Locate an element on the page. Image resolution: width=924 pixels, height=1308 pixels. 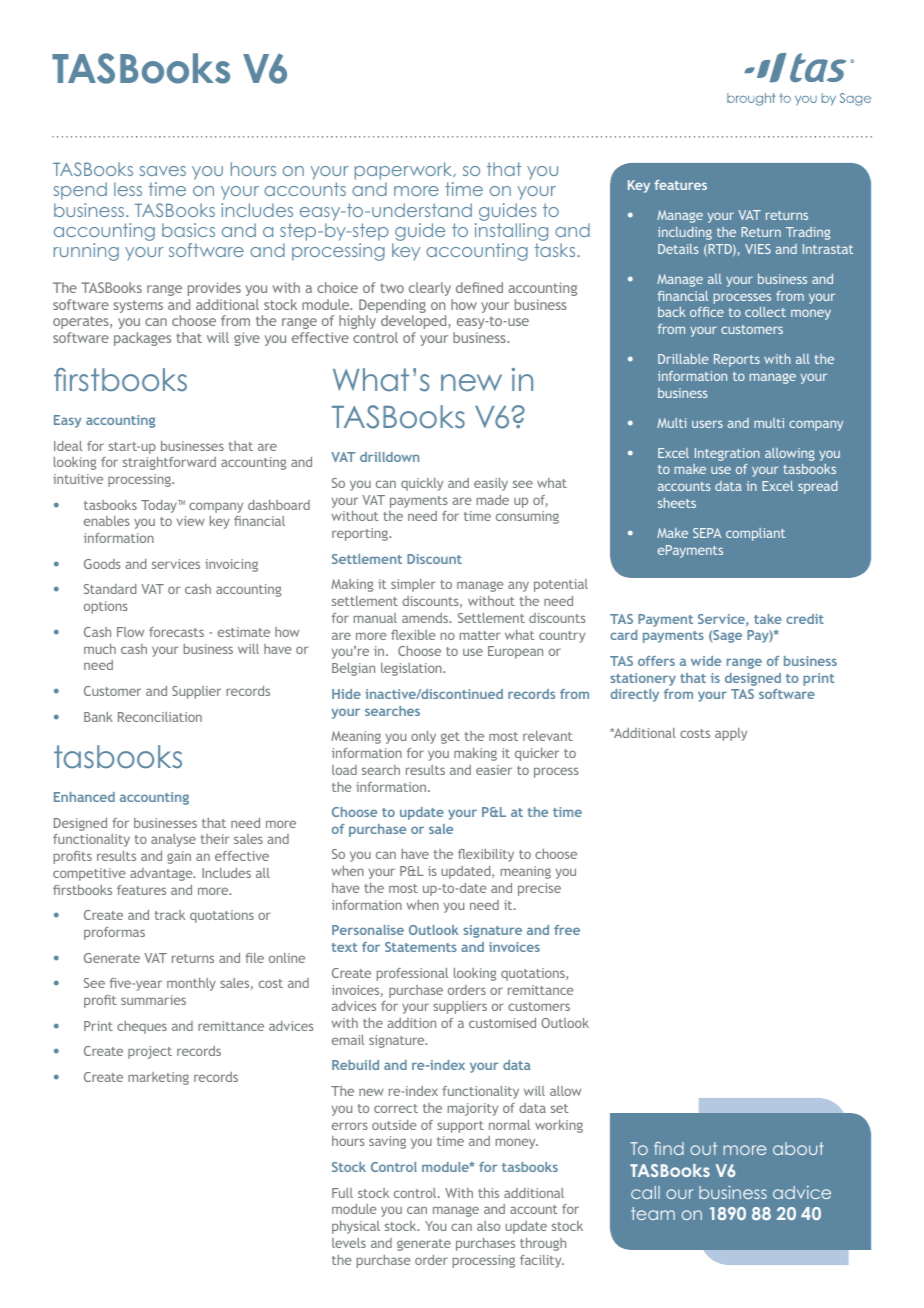
Reconciliation is located at coordinates (160, 717).
